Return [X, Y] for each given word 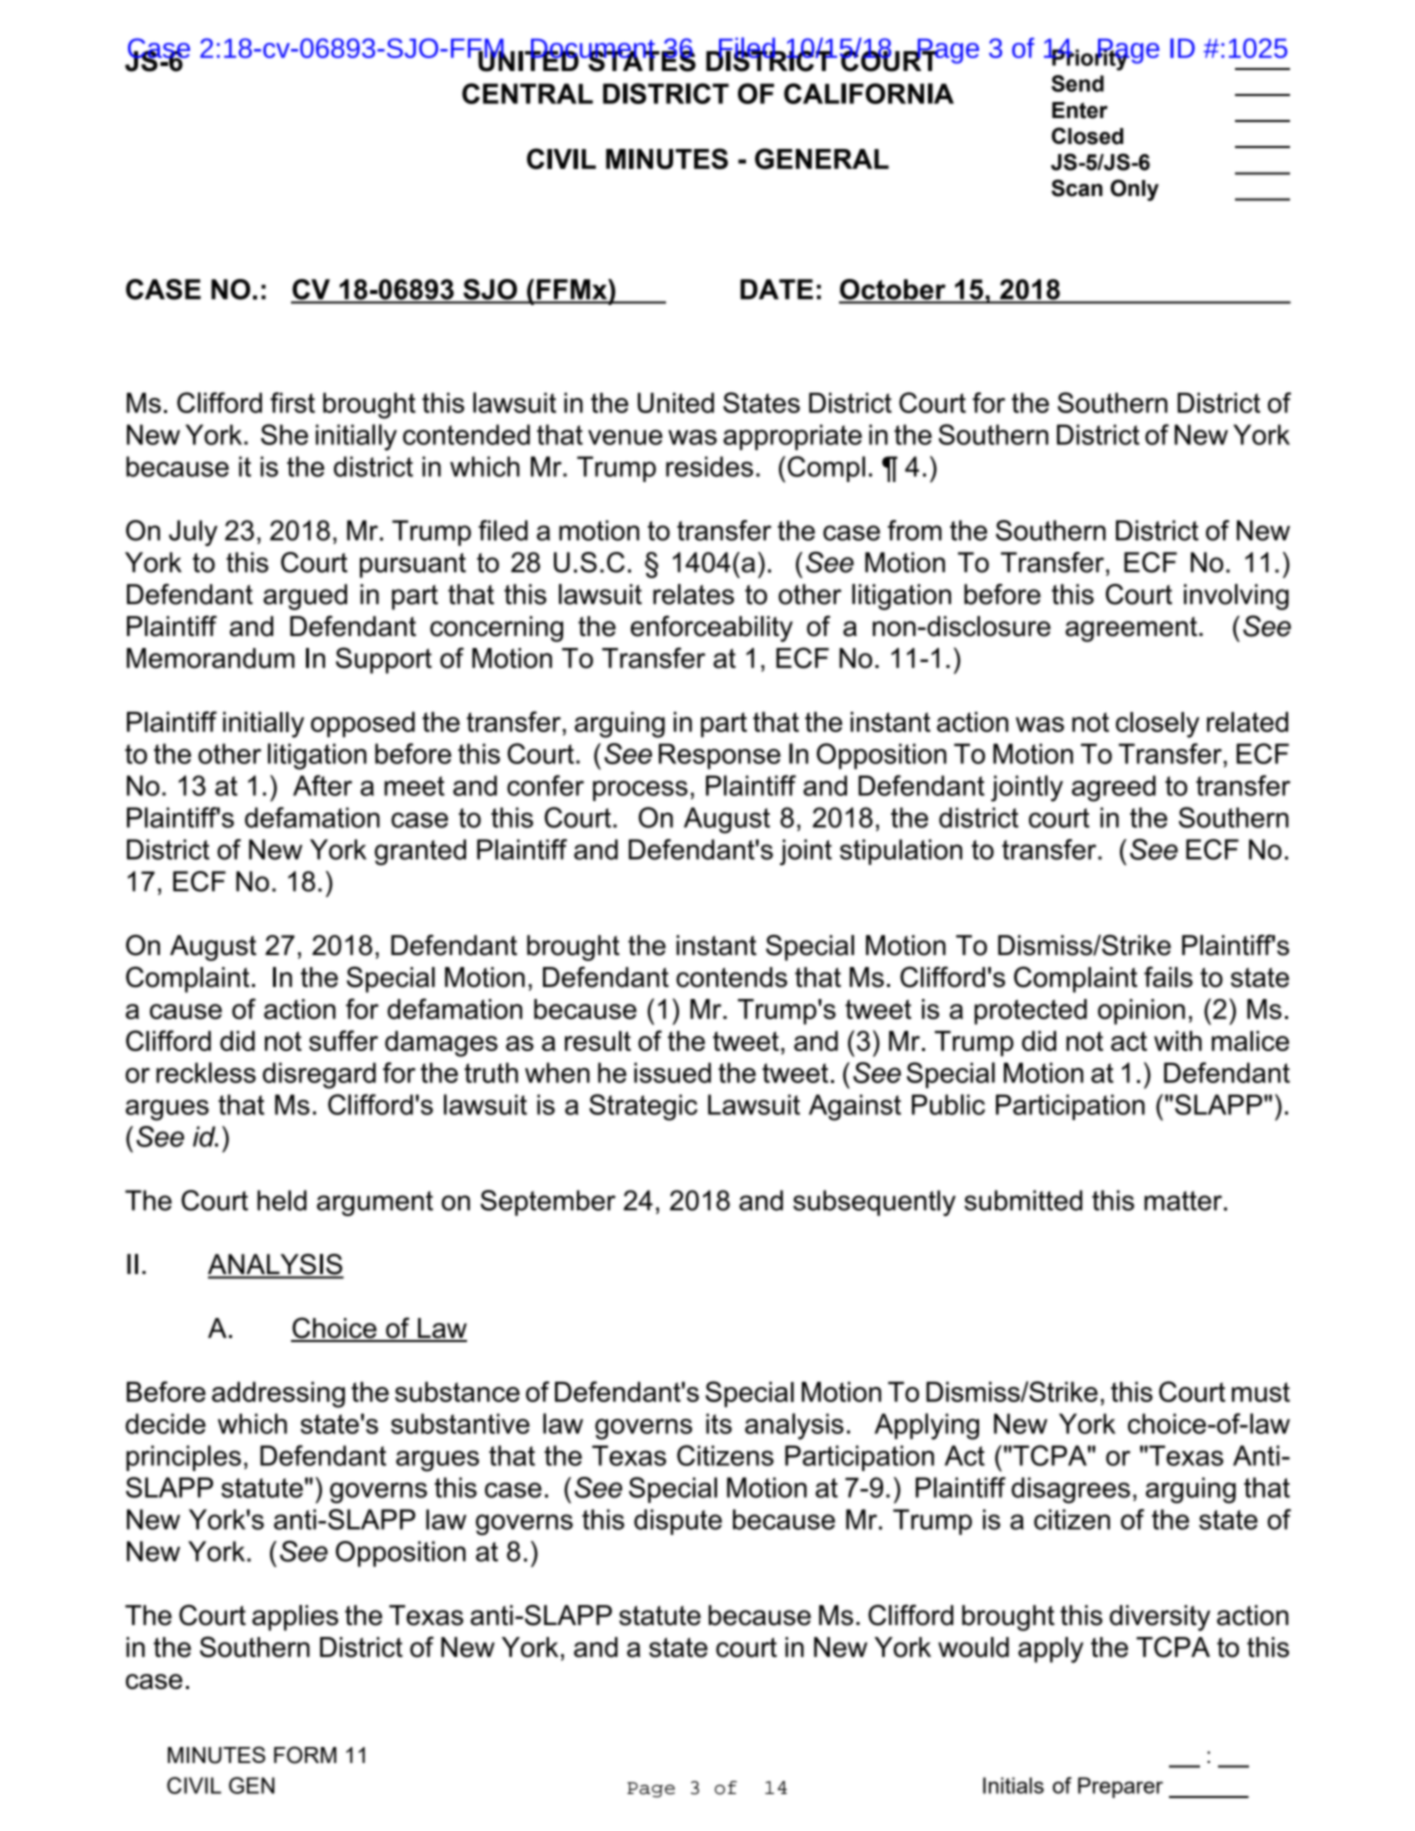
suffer [343, 1040]
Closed [1087, 136]
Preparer [1120, 1787]
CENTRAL [527, 93]
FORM [305, 1755]
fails [1168, 977]
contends [731, 977]
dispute [678, 1522]
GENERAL [822, 158]
